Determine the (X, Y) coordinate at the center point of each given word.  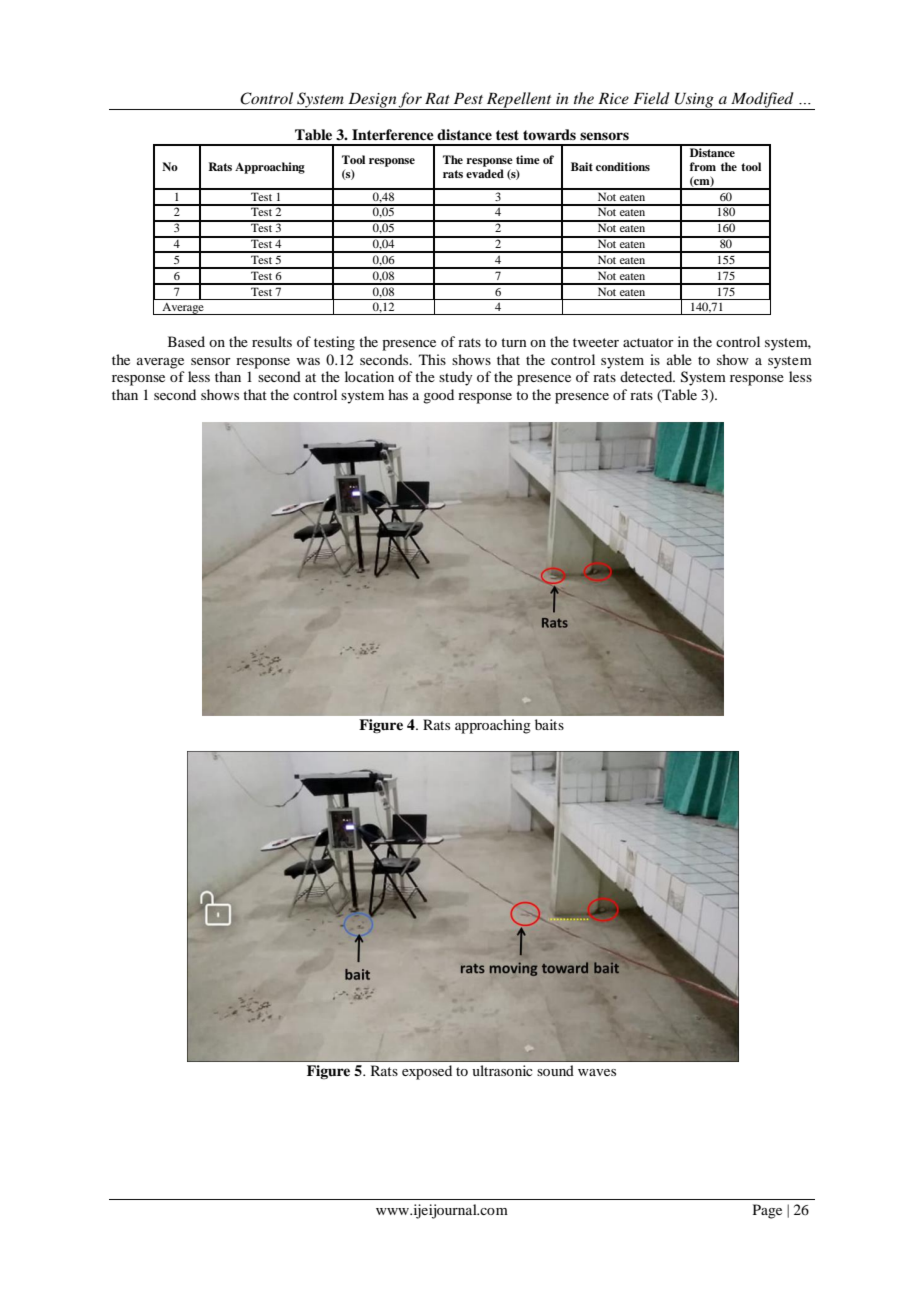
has (398, 394)
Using (694, 101)
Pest (468, 98)
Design (372, 101)
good (438, 396)
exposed (427, 1072)
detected (647, 376)
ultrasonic (502, 1070)
